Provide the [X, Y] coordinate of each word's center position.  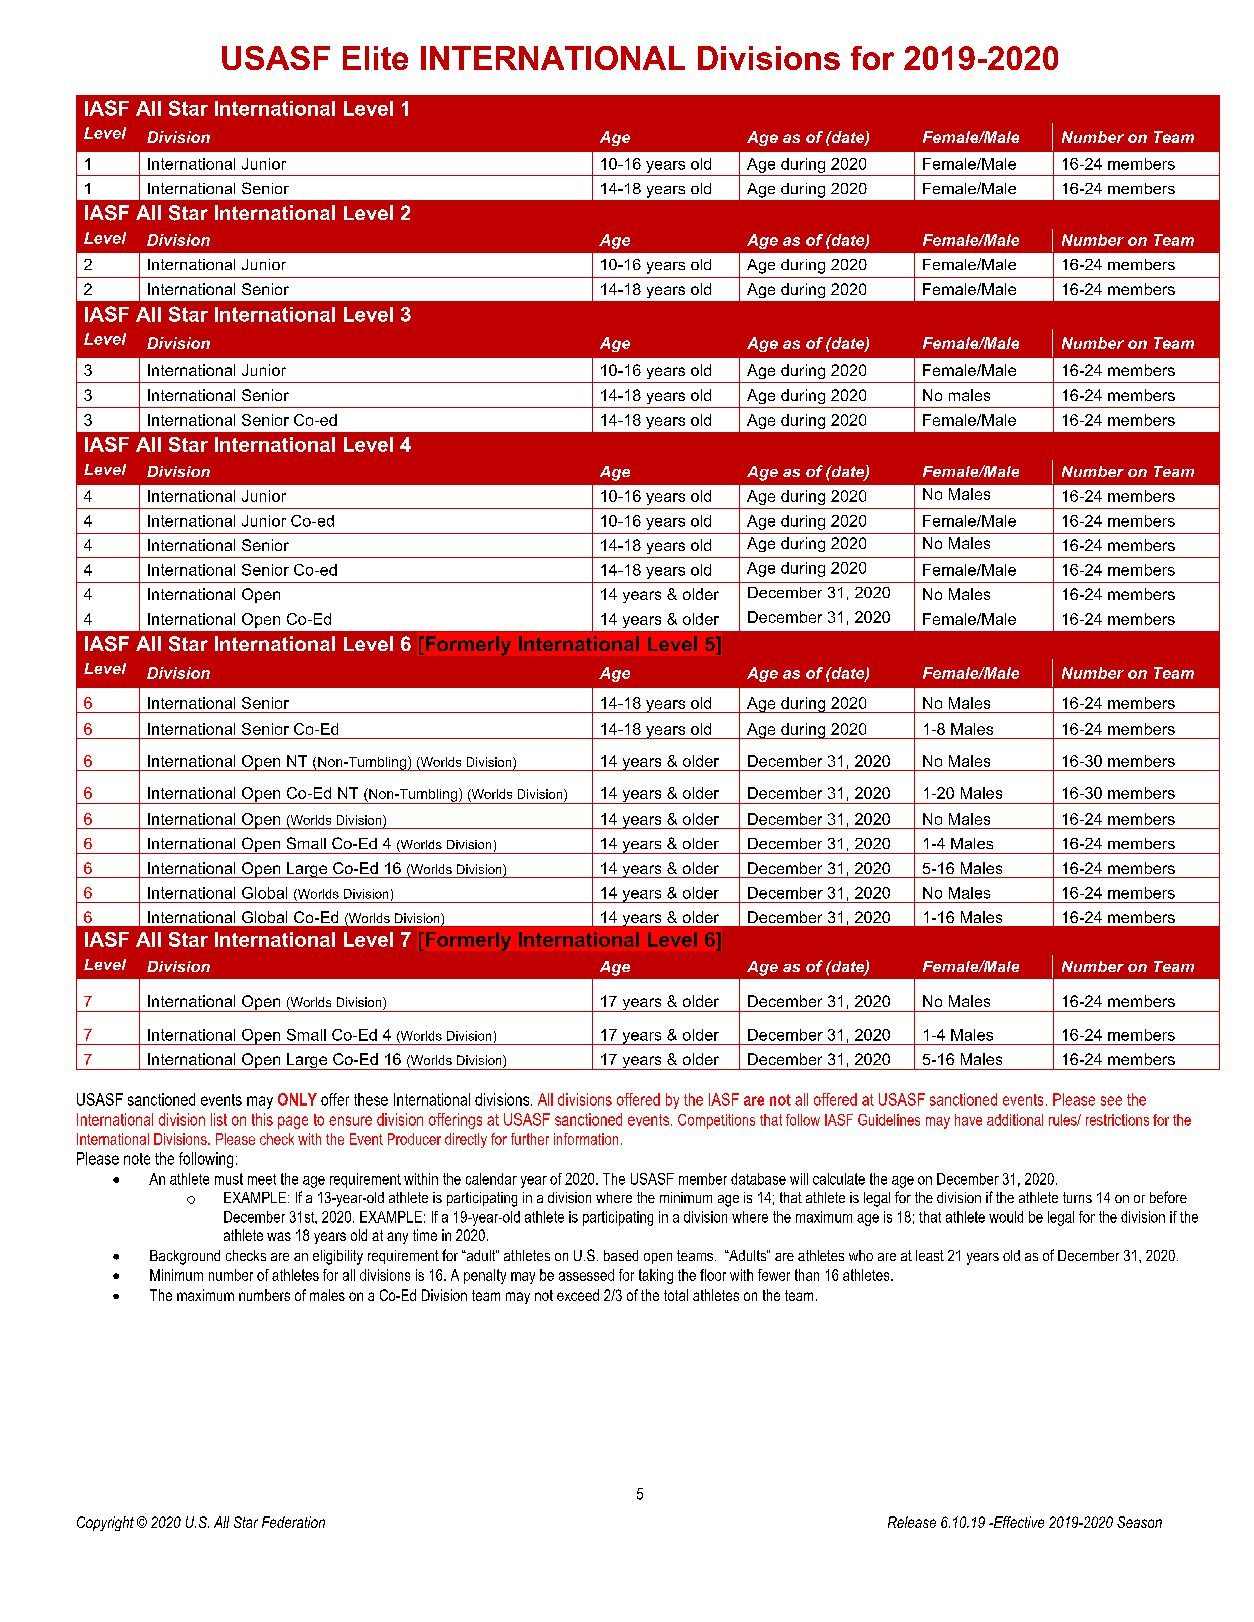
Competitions [716, 1121]
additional [1015, 1120]
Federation [293, 1522]
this [262, 1119]
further [530, 1139]
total [676, 1295]
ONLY [297, 1099]
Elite [375, 58]
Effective [1017, 1522]
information [586, 1139]
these [371, 1099]
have [968, 1120]
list [219, 1119]
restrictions [1117, 1120]
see [1111, 1101]
